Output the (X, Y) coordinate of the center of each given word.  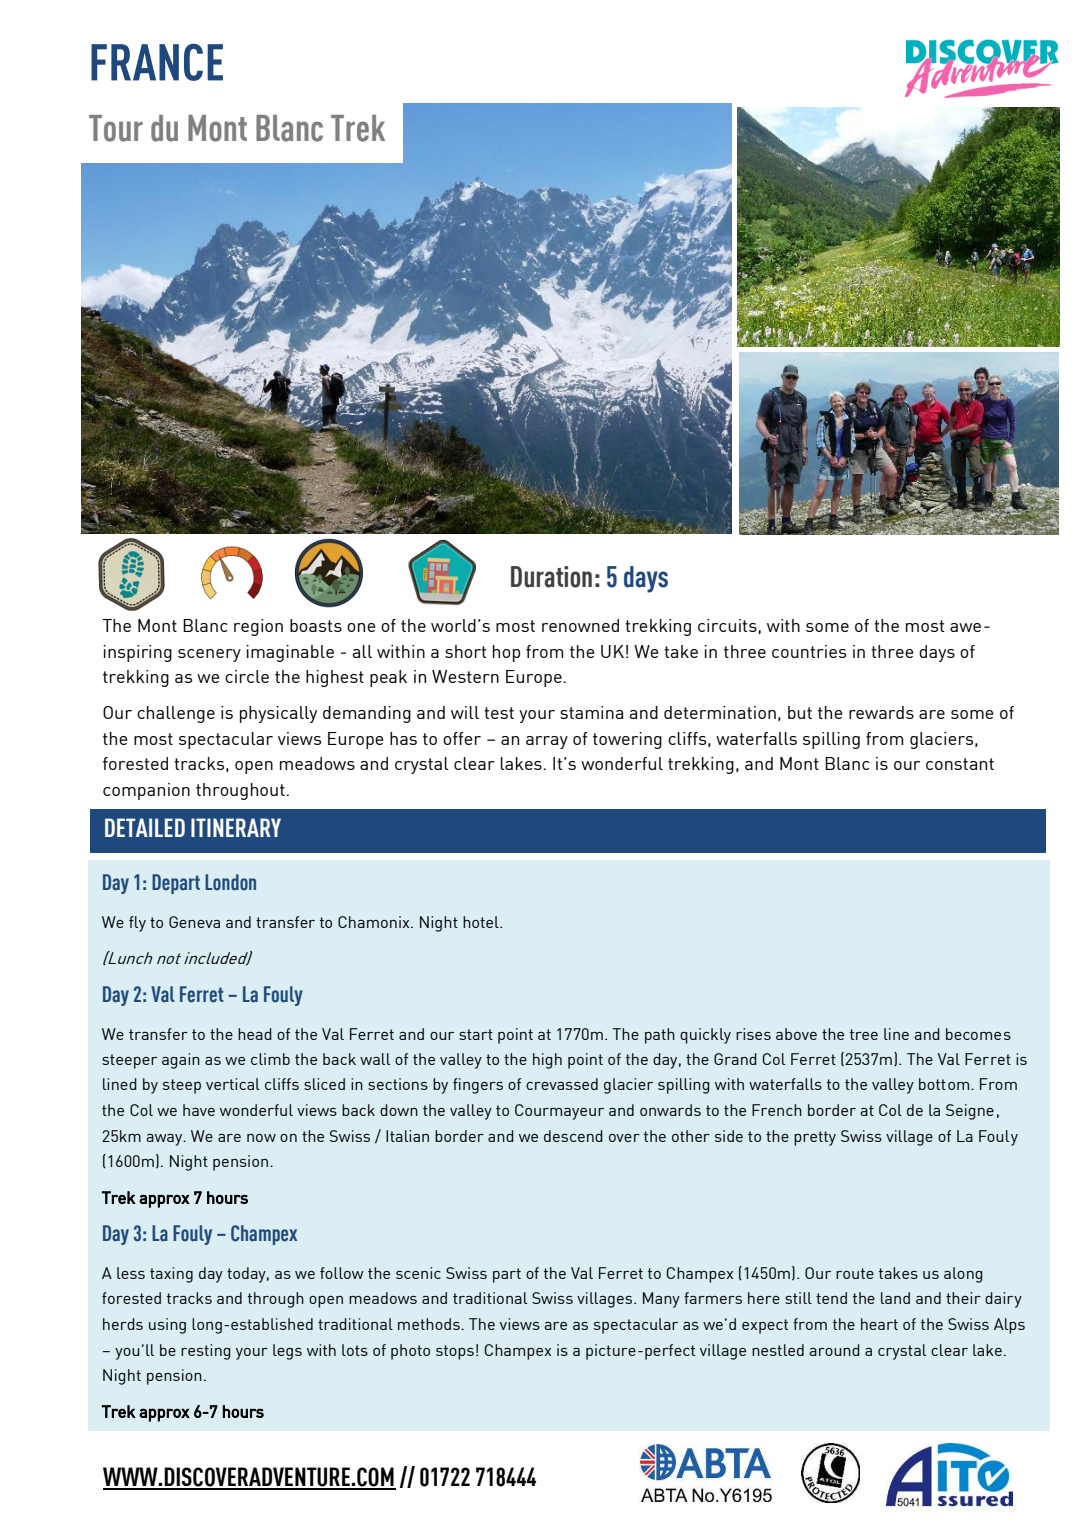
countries (809, 651)
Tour (116, 128)
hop (506, 653)
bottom (945, 1084)
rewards (881, 712)
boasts (316, 625)
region (258, 627)
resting (206, 1352)
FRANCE (157, 62)
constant (960, 764)
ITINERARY (236, 827)
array (547, 742)
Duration (551, 577)
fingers (478, 1086)
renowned (580, 625)
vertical (233, 1084)
